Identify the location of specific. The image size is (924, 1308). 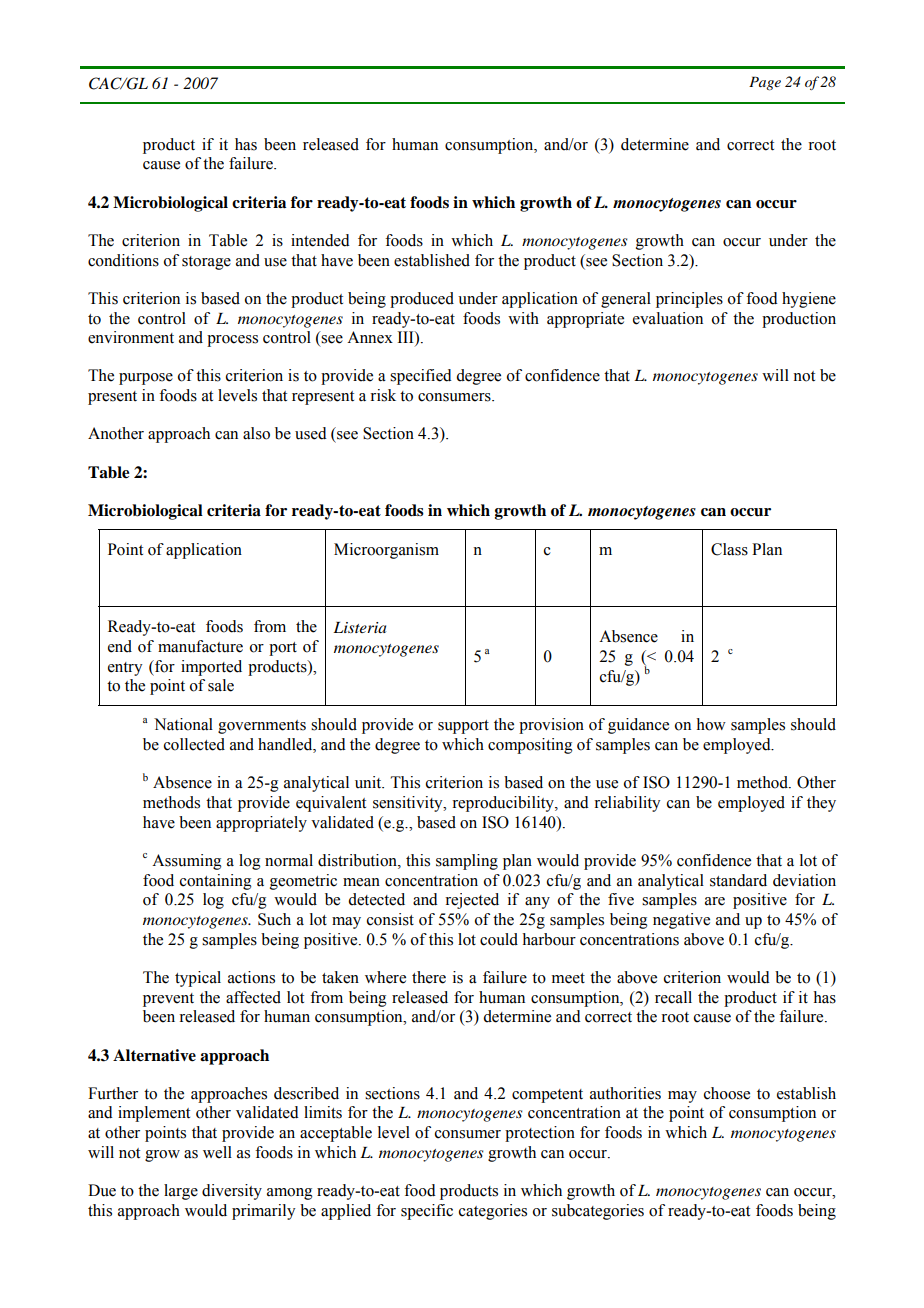
(427, 1212).
